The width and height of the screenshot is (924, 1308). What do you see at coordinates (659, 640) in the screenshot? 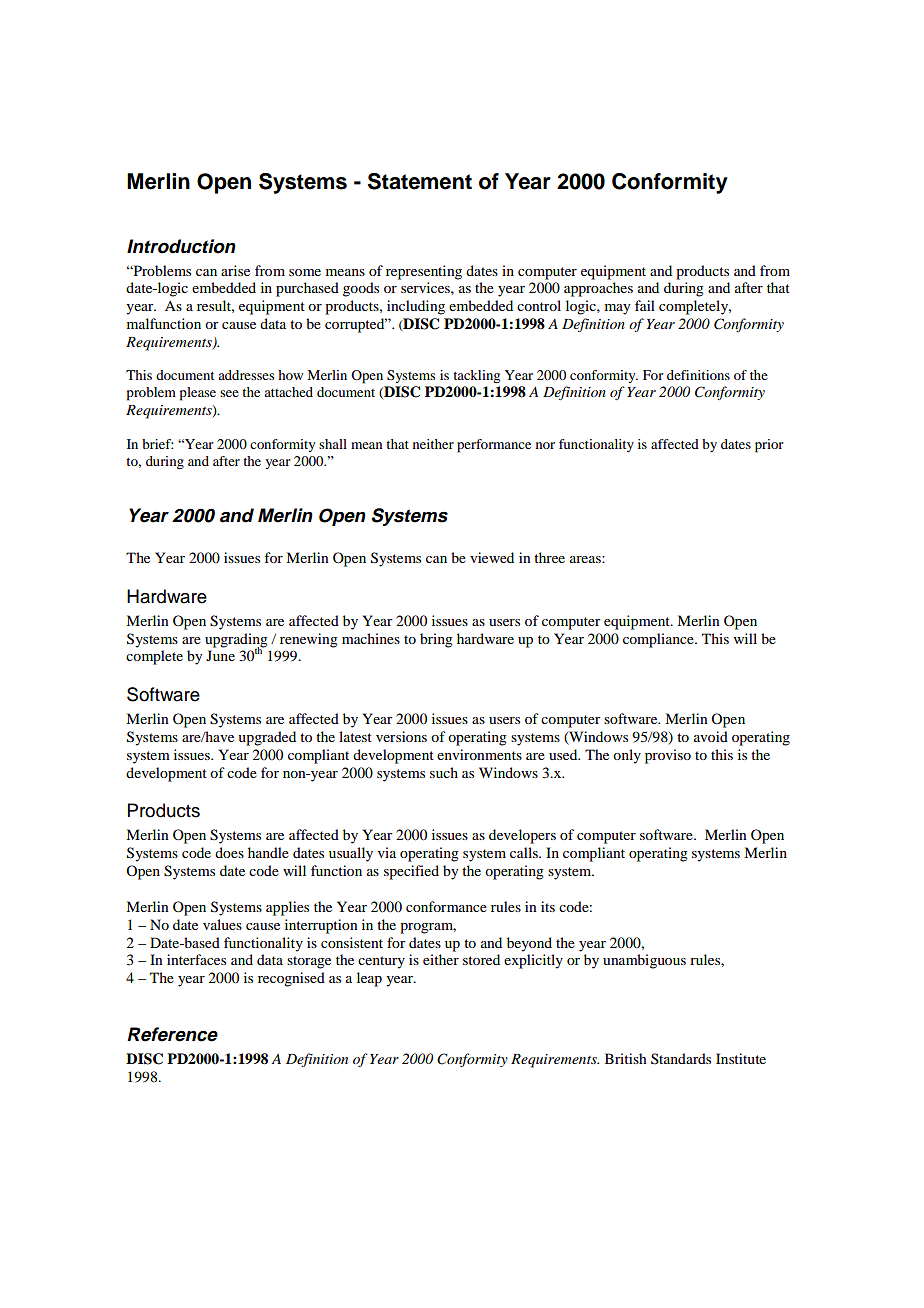
I see `compliance` at bounding box center [659, 640].
